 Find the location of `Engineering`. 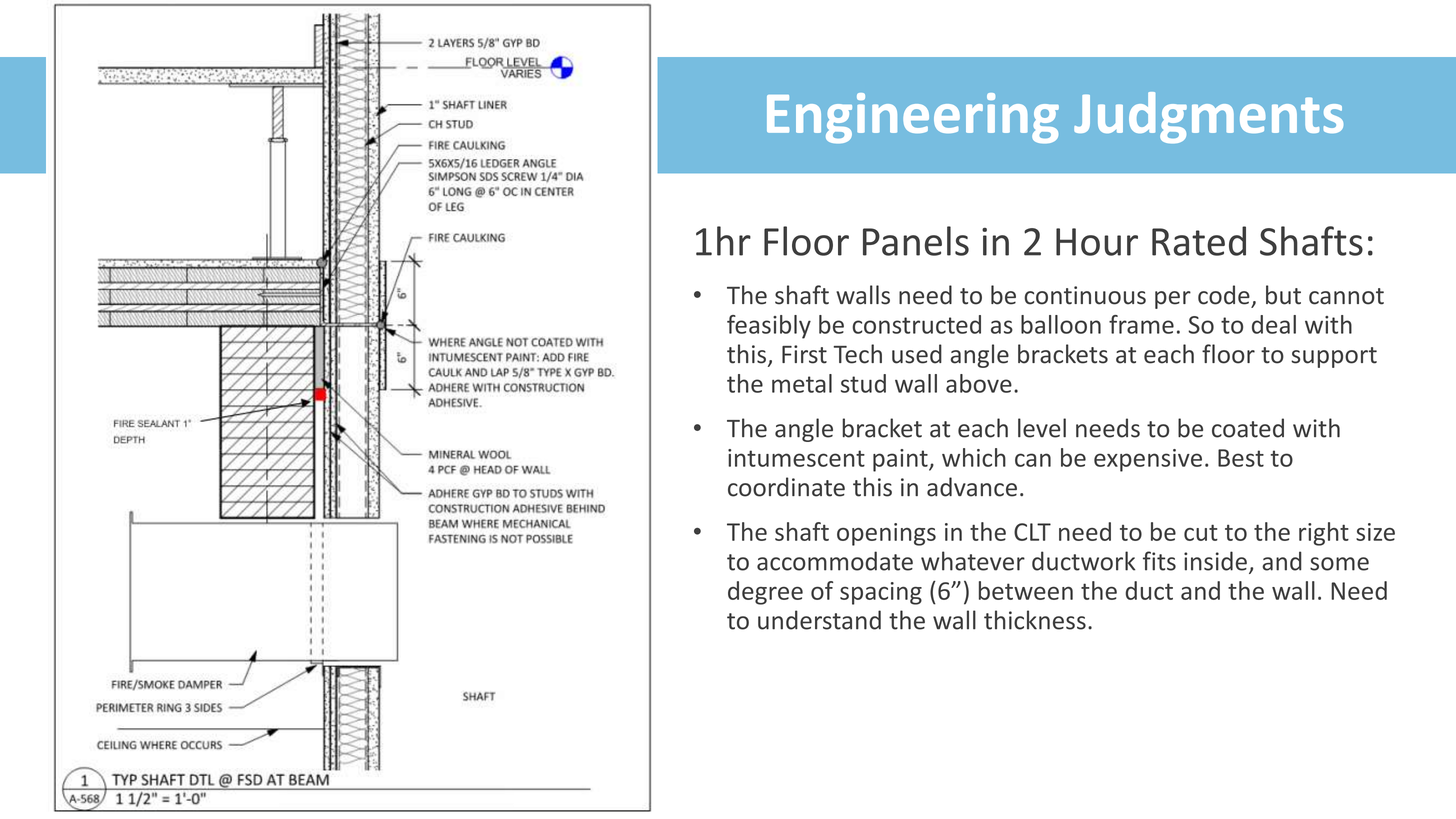

Engineering is located at coordinates (913, 118).
